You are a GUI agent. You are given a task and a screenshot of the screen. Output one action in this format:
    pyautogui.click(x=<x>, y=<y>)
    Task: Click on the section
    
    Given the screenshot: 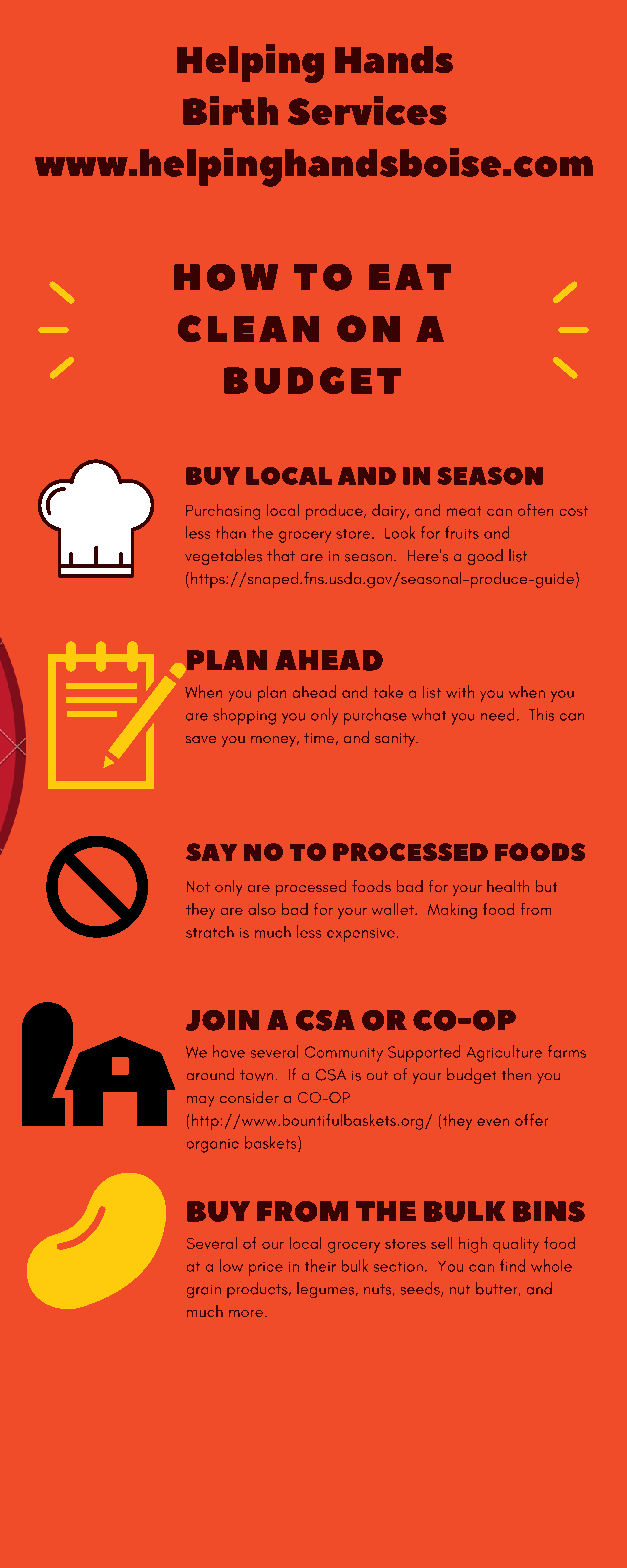 What is the action you would take?
    pyautogui.click(x=398, y=1267)
